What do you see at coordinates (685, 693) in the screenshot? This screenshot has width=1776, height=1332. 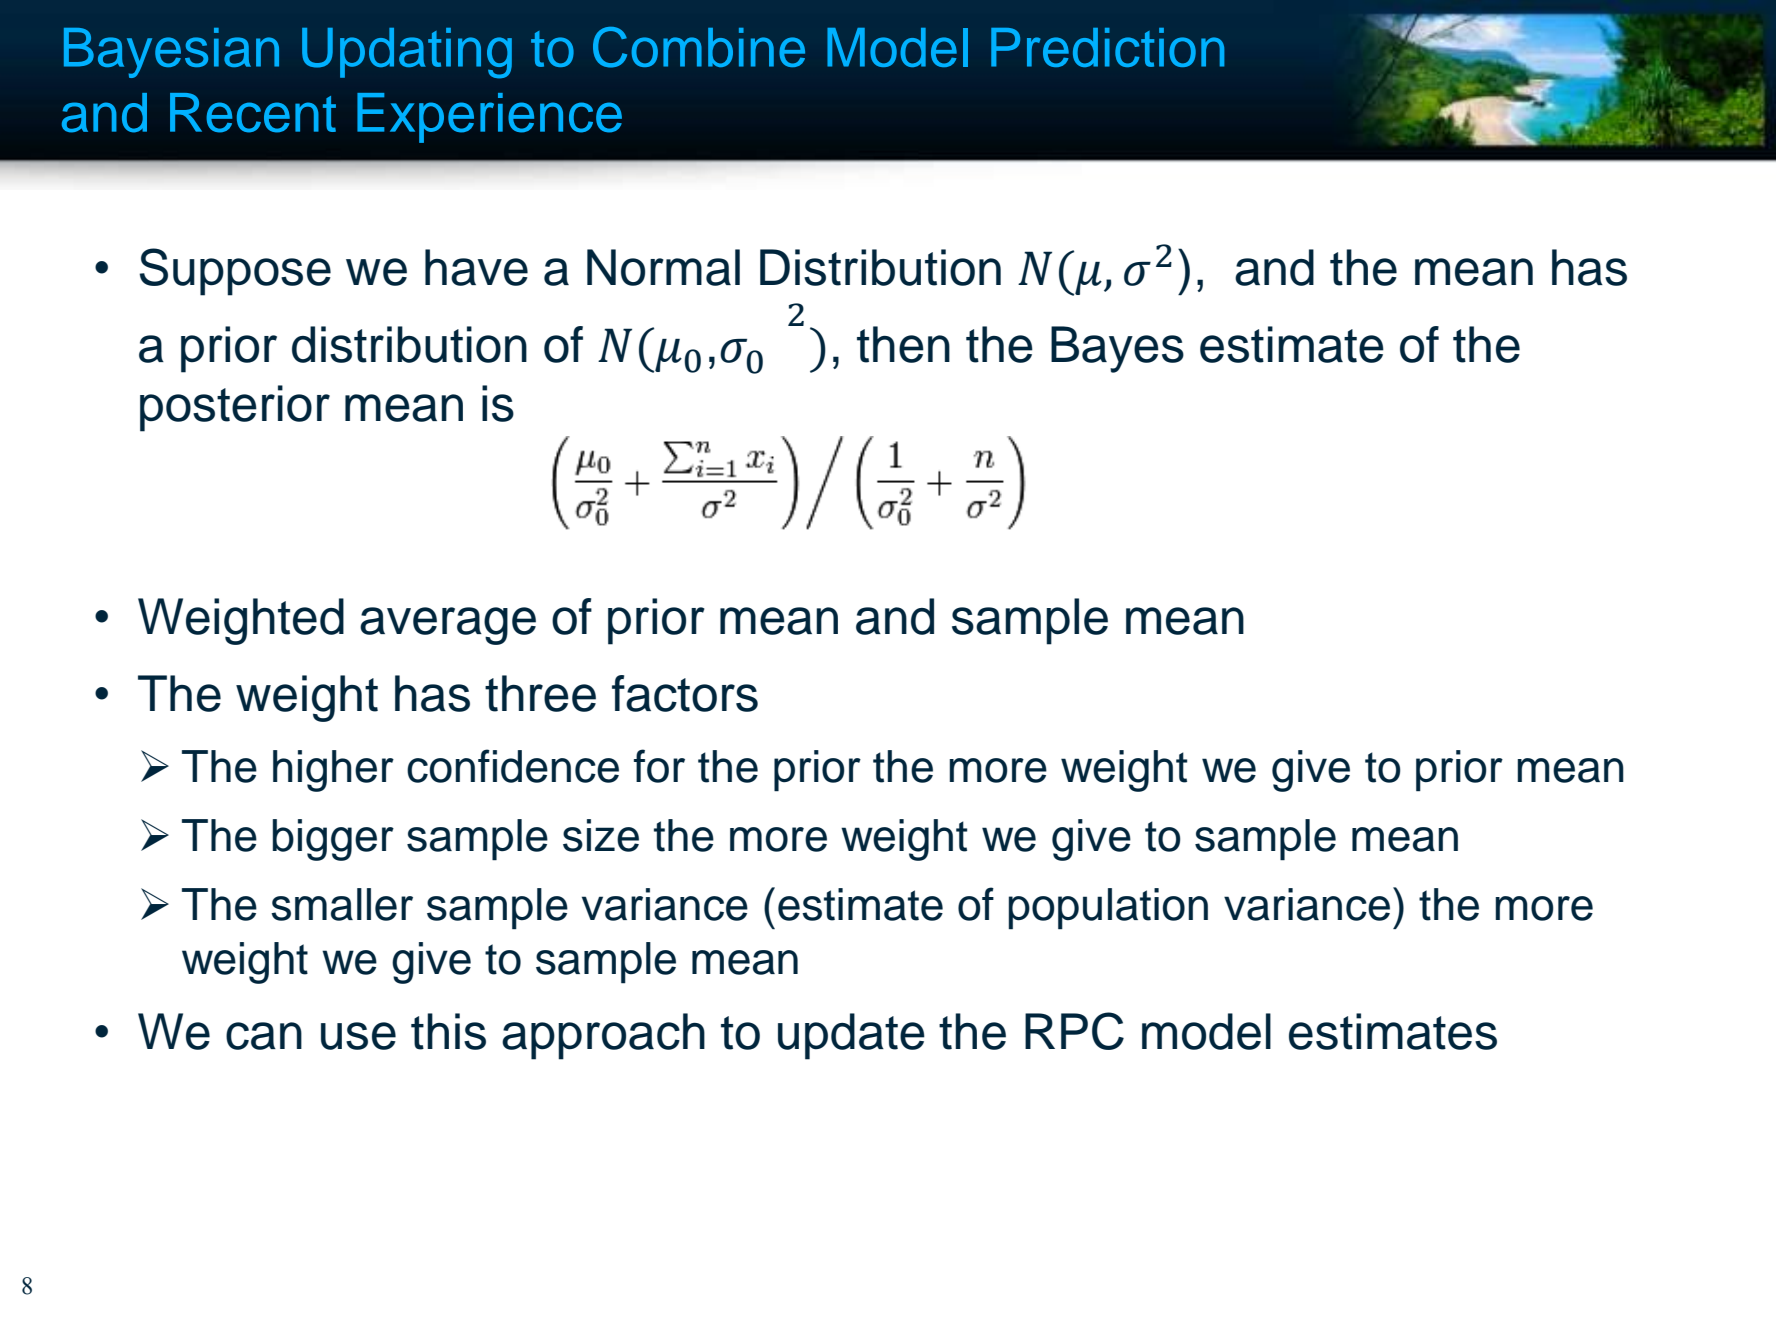 I see `factors` at bounding box center [685, 693].
